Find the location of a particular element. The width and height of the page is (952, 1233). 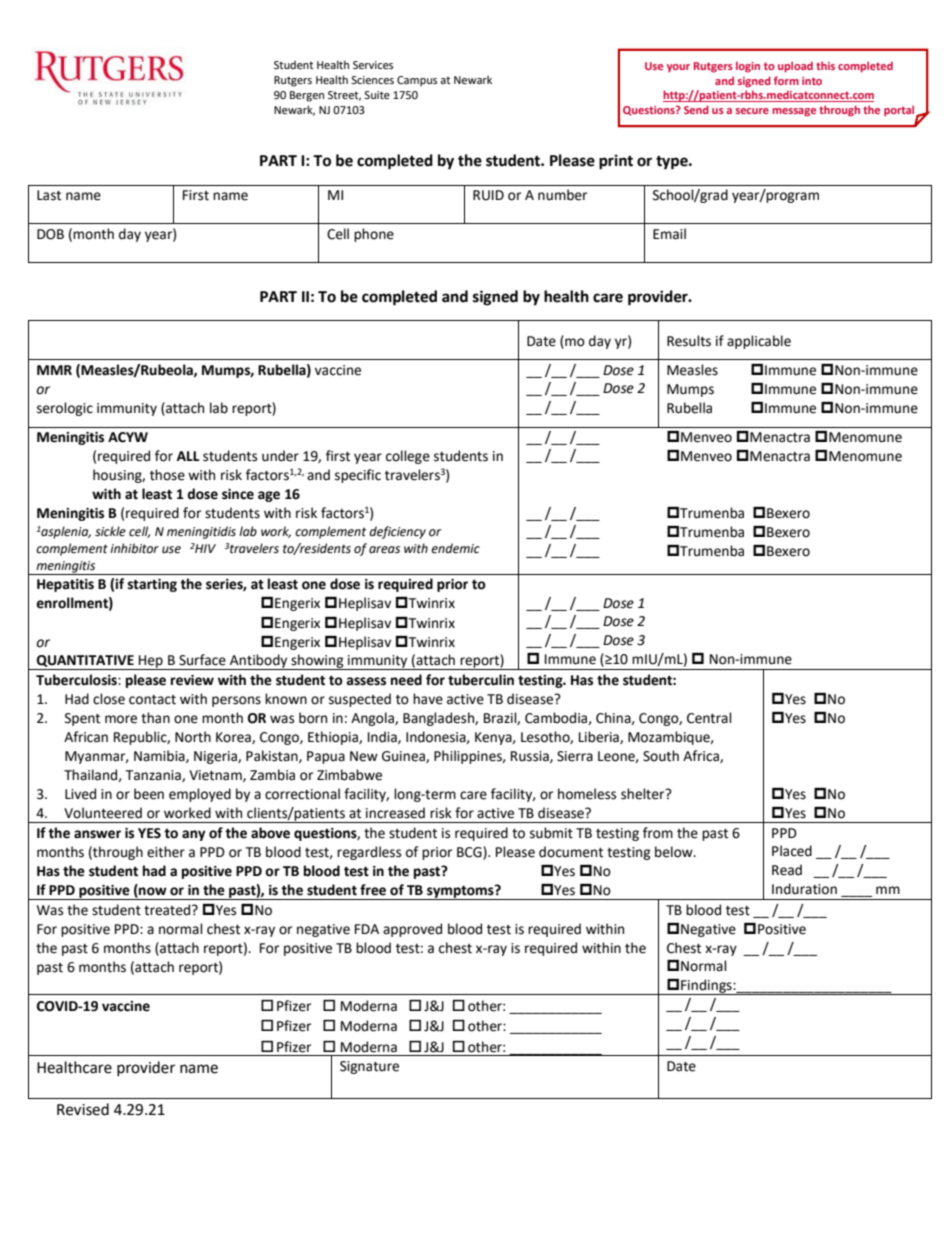

below is located at coordinates (675, 852).
